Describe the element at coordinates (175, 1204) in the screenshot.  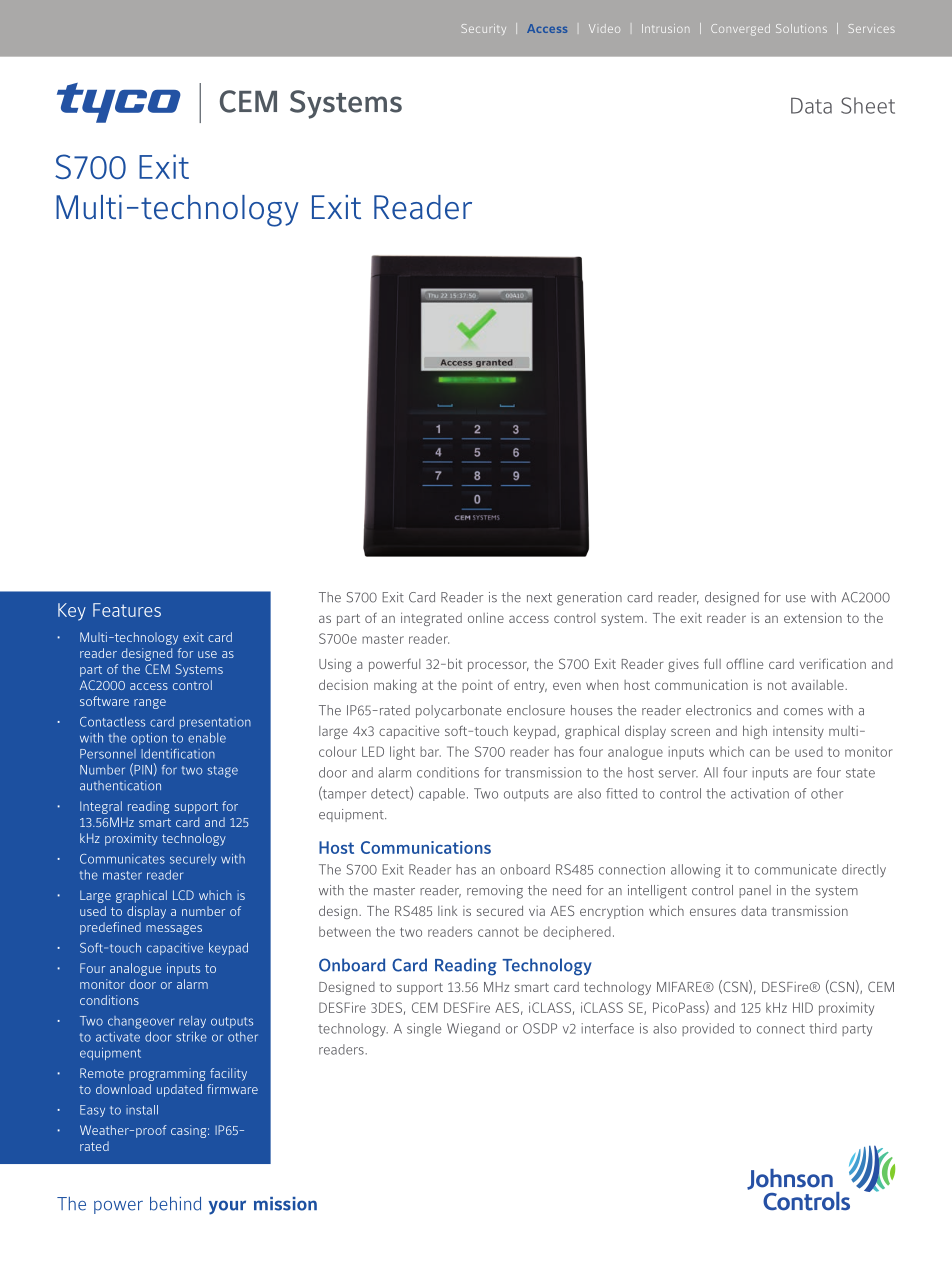
I see `behind` at that location.
